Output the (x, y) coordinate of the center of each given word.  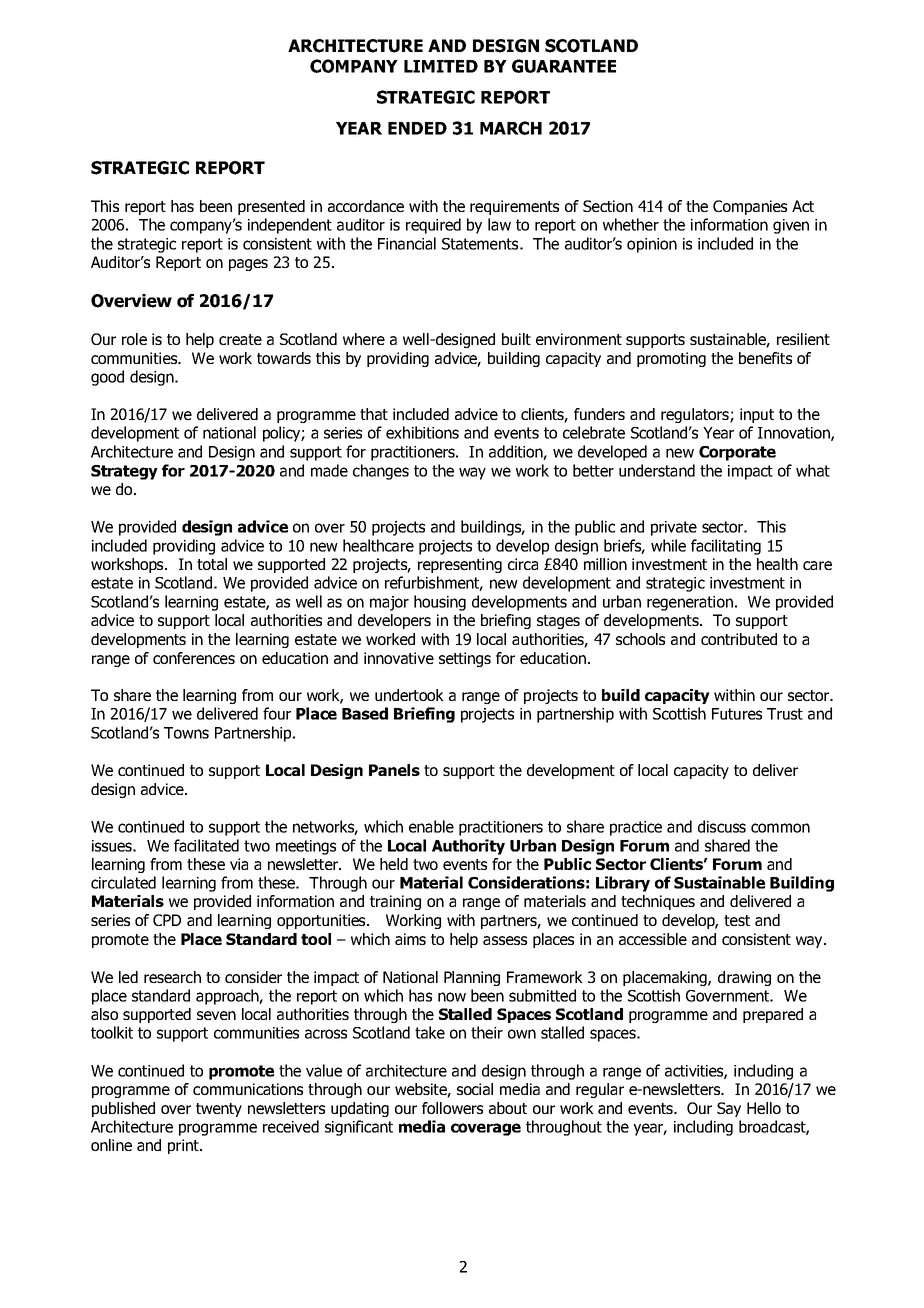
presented (271, 207)
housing (440, 603)
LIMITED (441, 66)
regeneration (690, 603)
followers (452, 1108)
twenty (219, 1110)
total (212, 564)
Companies (750, 207)
